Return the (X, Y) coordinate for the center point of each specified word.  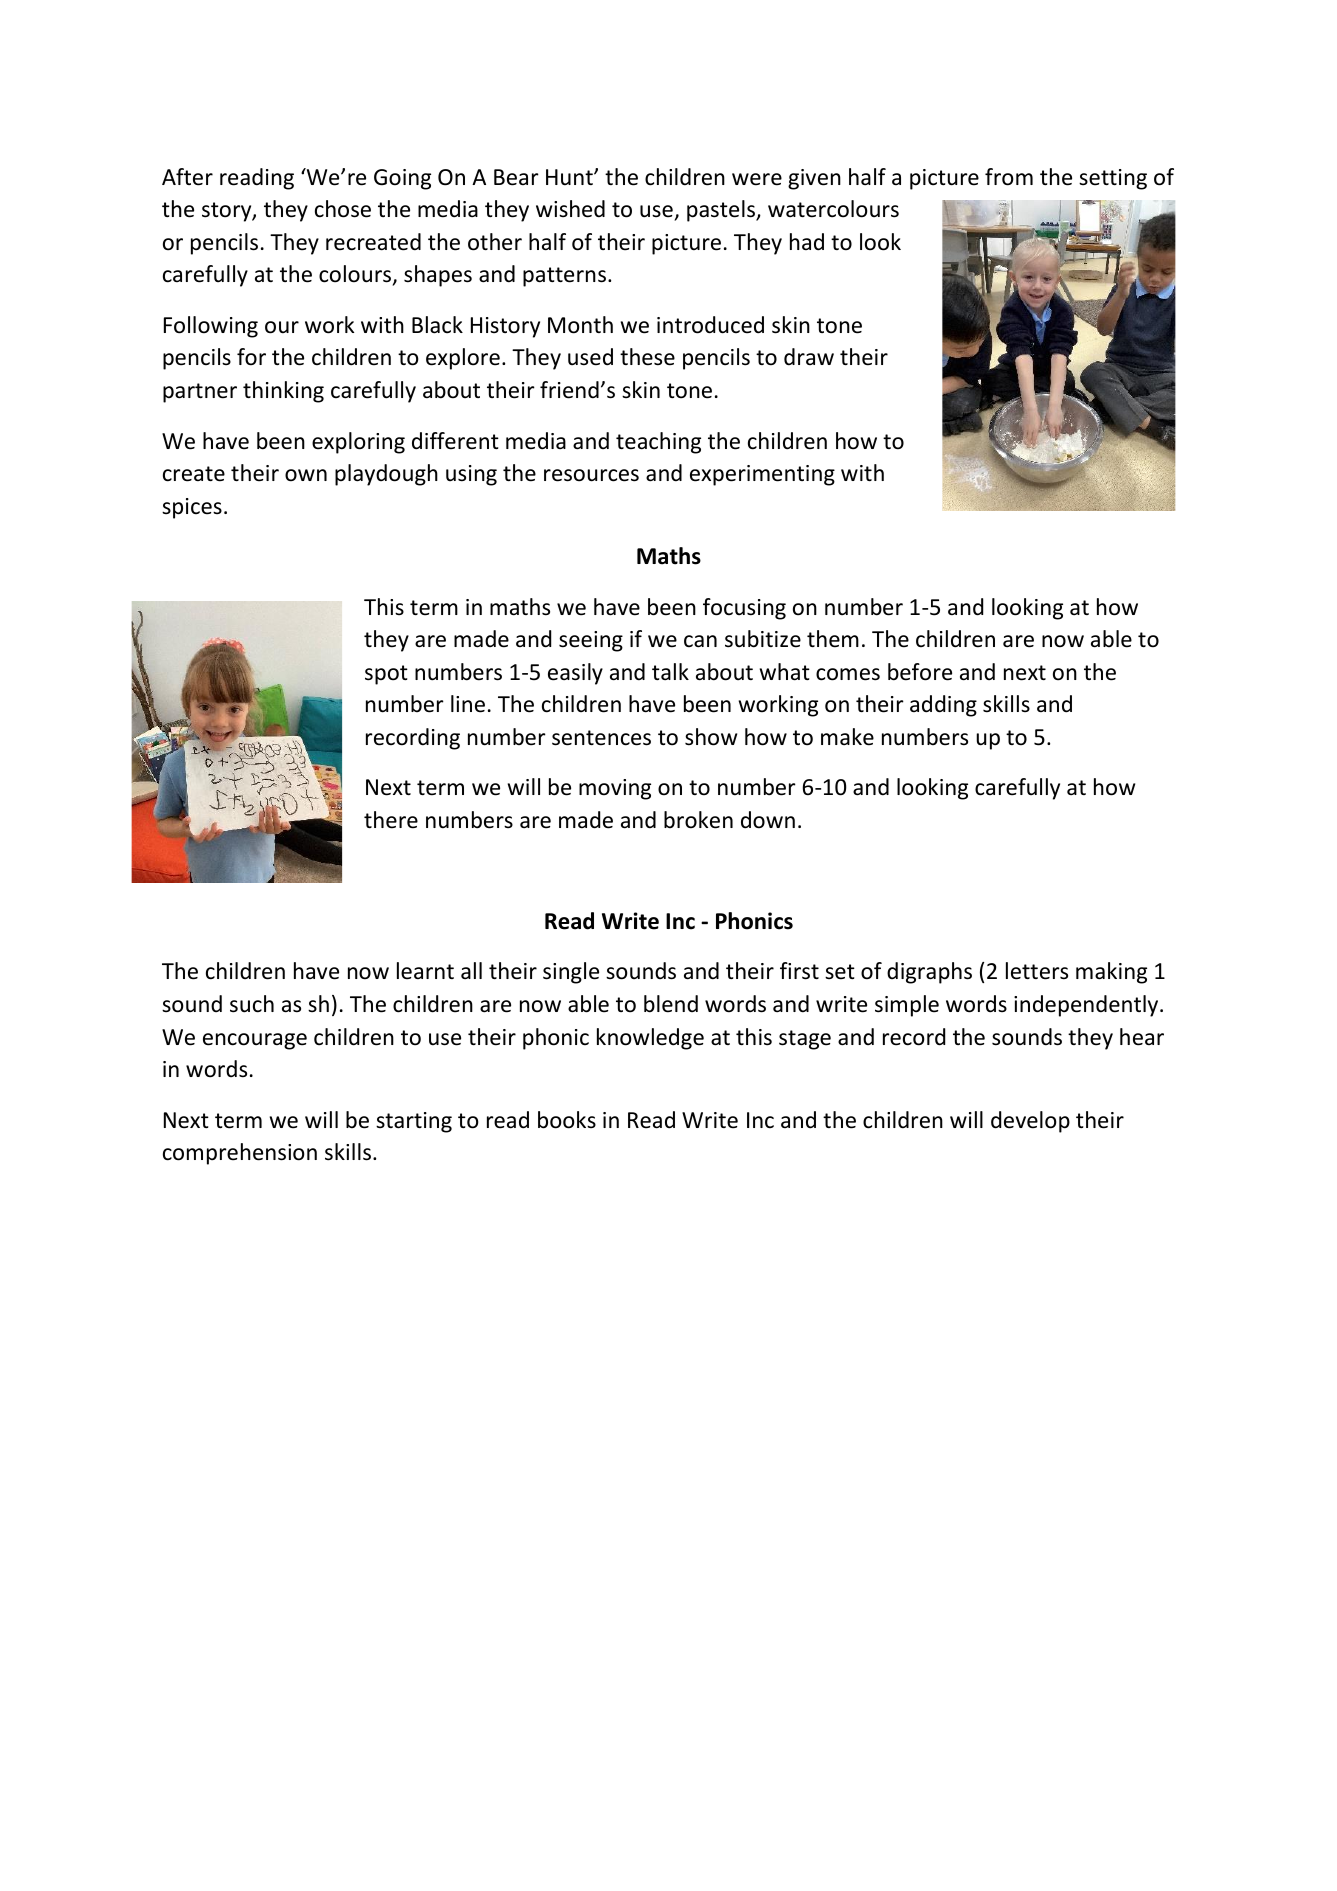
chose (343, 209)
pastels (722, 211)
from (1009, 177)
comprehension (240, 1154)
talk (670, 672)
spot (386, 675)
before (920, 672)
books (567, 1120)
